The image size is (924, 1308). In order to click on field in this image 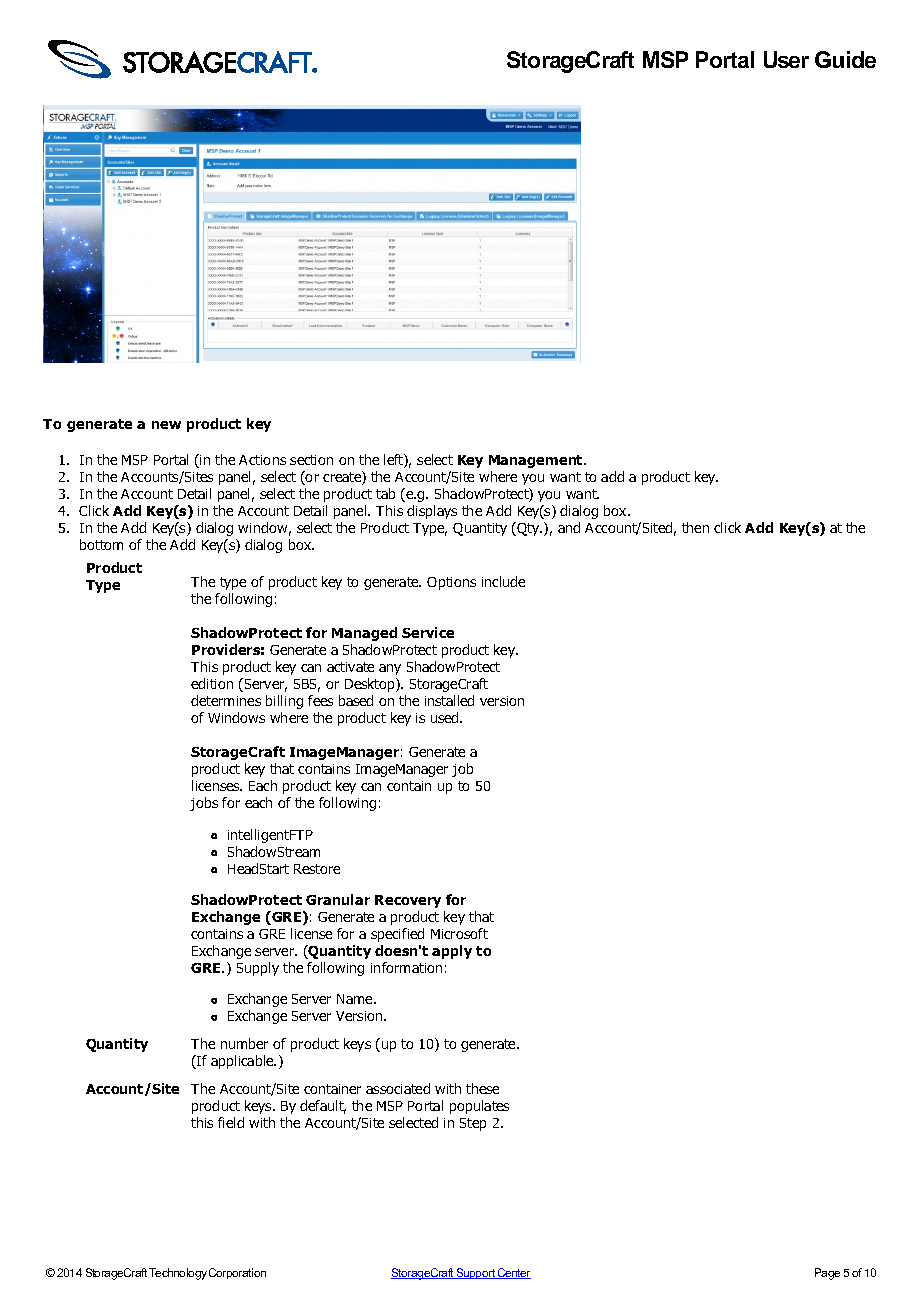, I will do `click(231, 1122)`.
